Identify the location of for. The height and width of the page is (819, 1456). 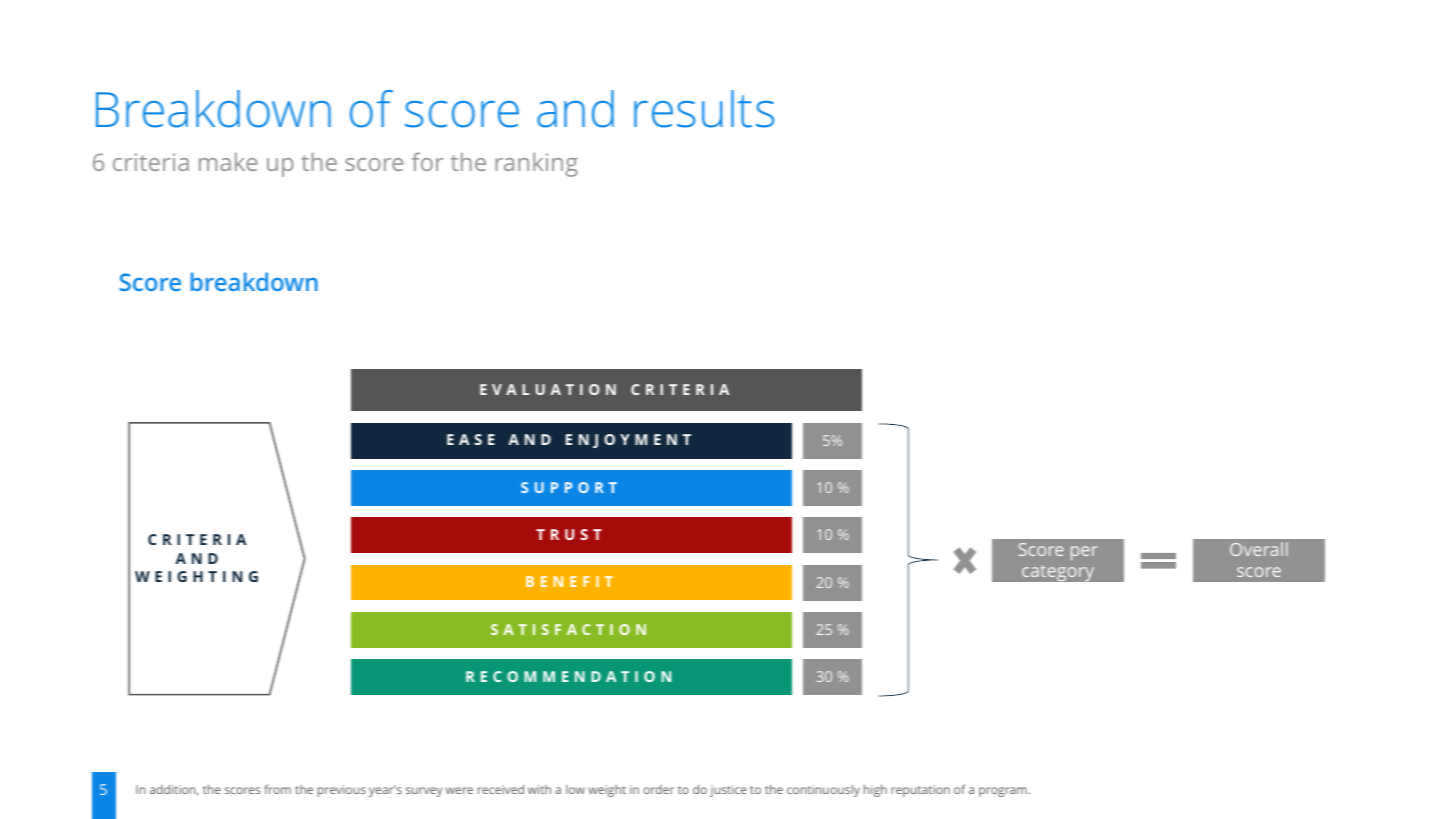
(428, 161).
